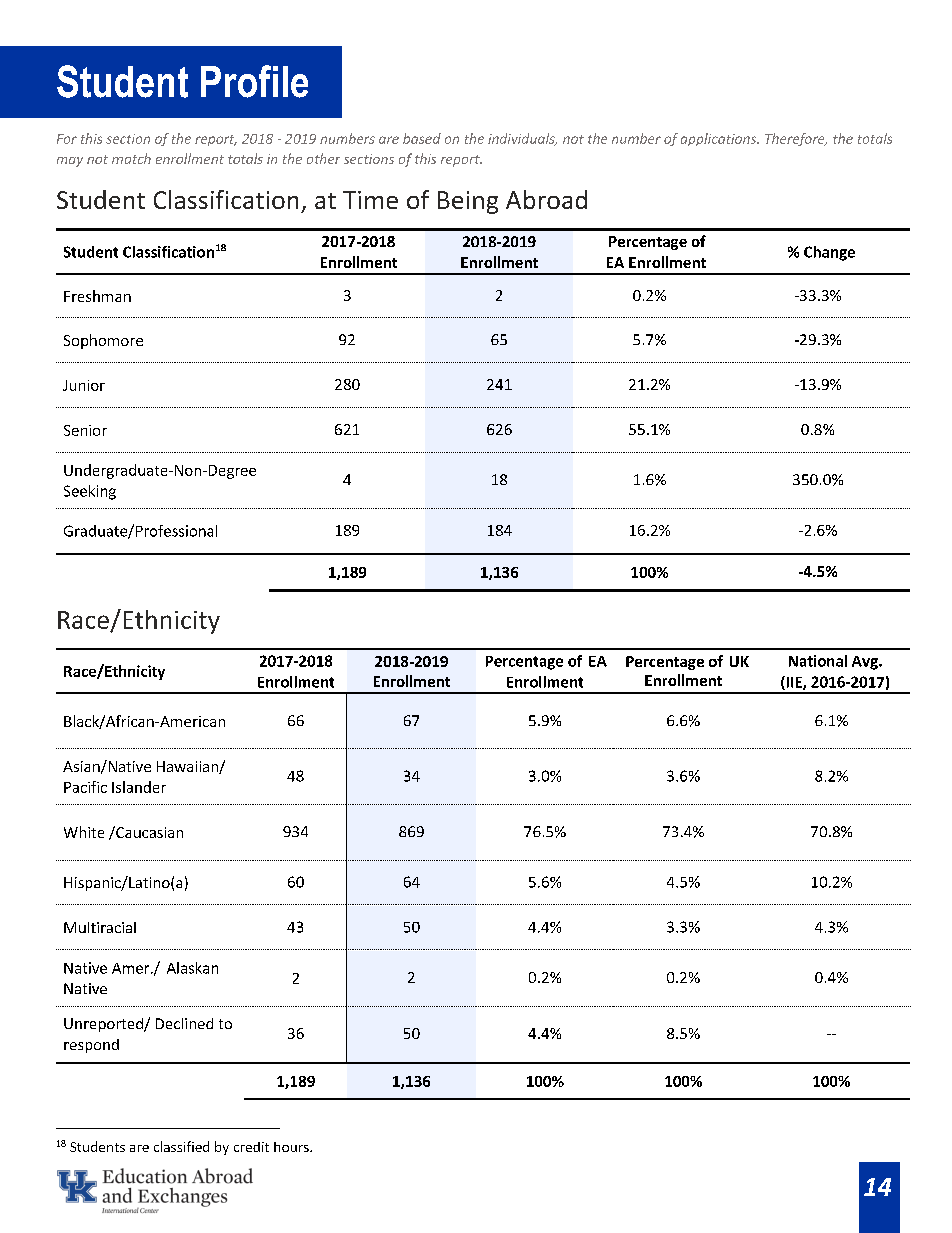  What do you see at coordinates (866, 663) in the page?
I see `Avg` at bounding box center [866, 663].
